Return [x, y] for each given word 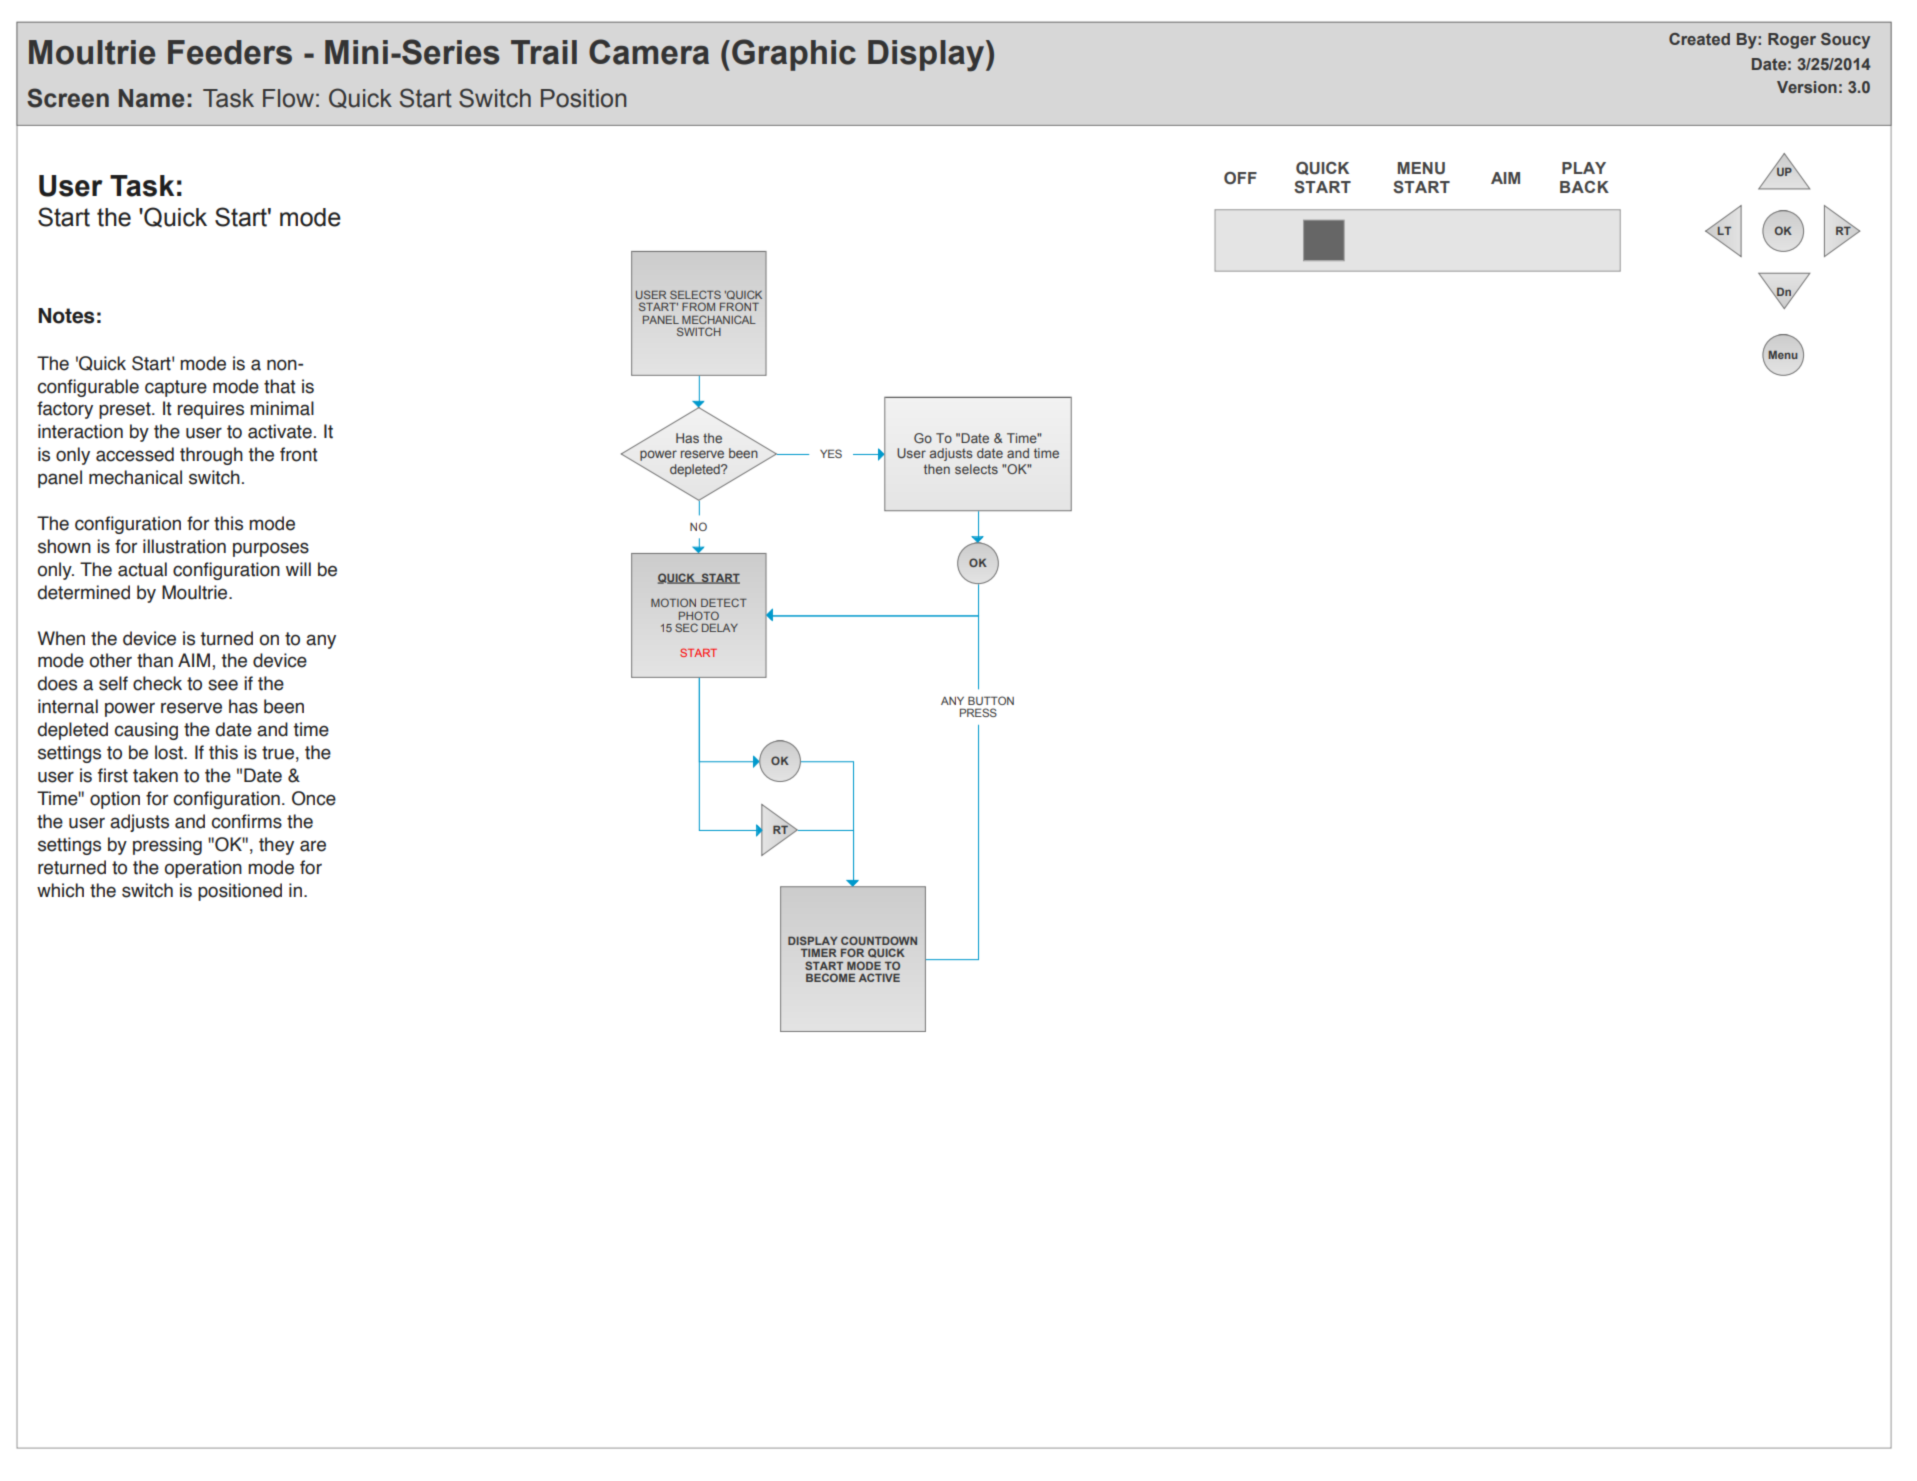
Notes [66, 316]
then [937, 469]
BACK [1584, 187]
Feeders [230, 52]
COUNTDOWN [879, 940]
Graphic [794, 55]
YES [831, 453]
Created [1699, 39]
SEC [686, 627]
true [278, 753]
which [60, 890]
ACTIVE [879, 977]
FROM [698, 306]
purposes [271, 549]
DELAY [720, 628]
